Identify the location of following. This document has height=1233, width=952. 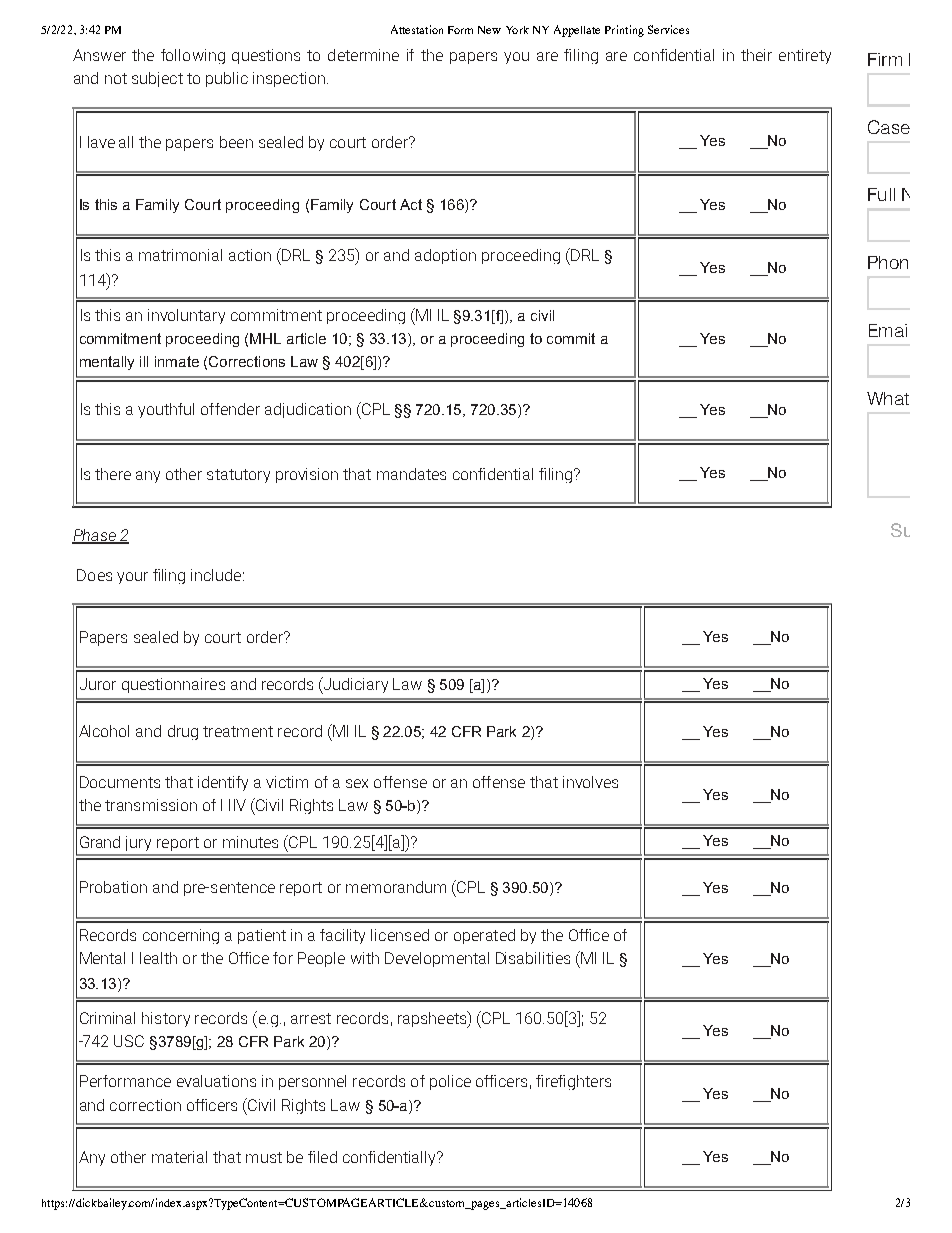
(193, 56).
